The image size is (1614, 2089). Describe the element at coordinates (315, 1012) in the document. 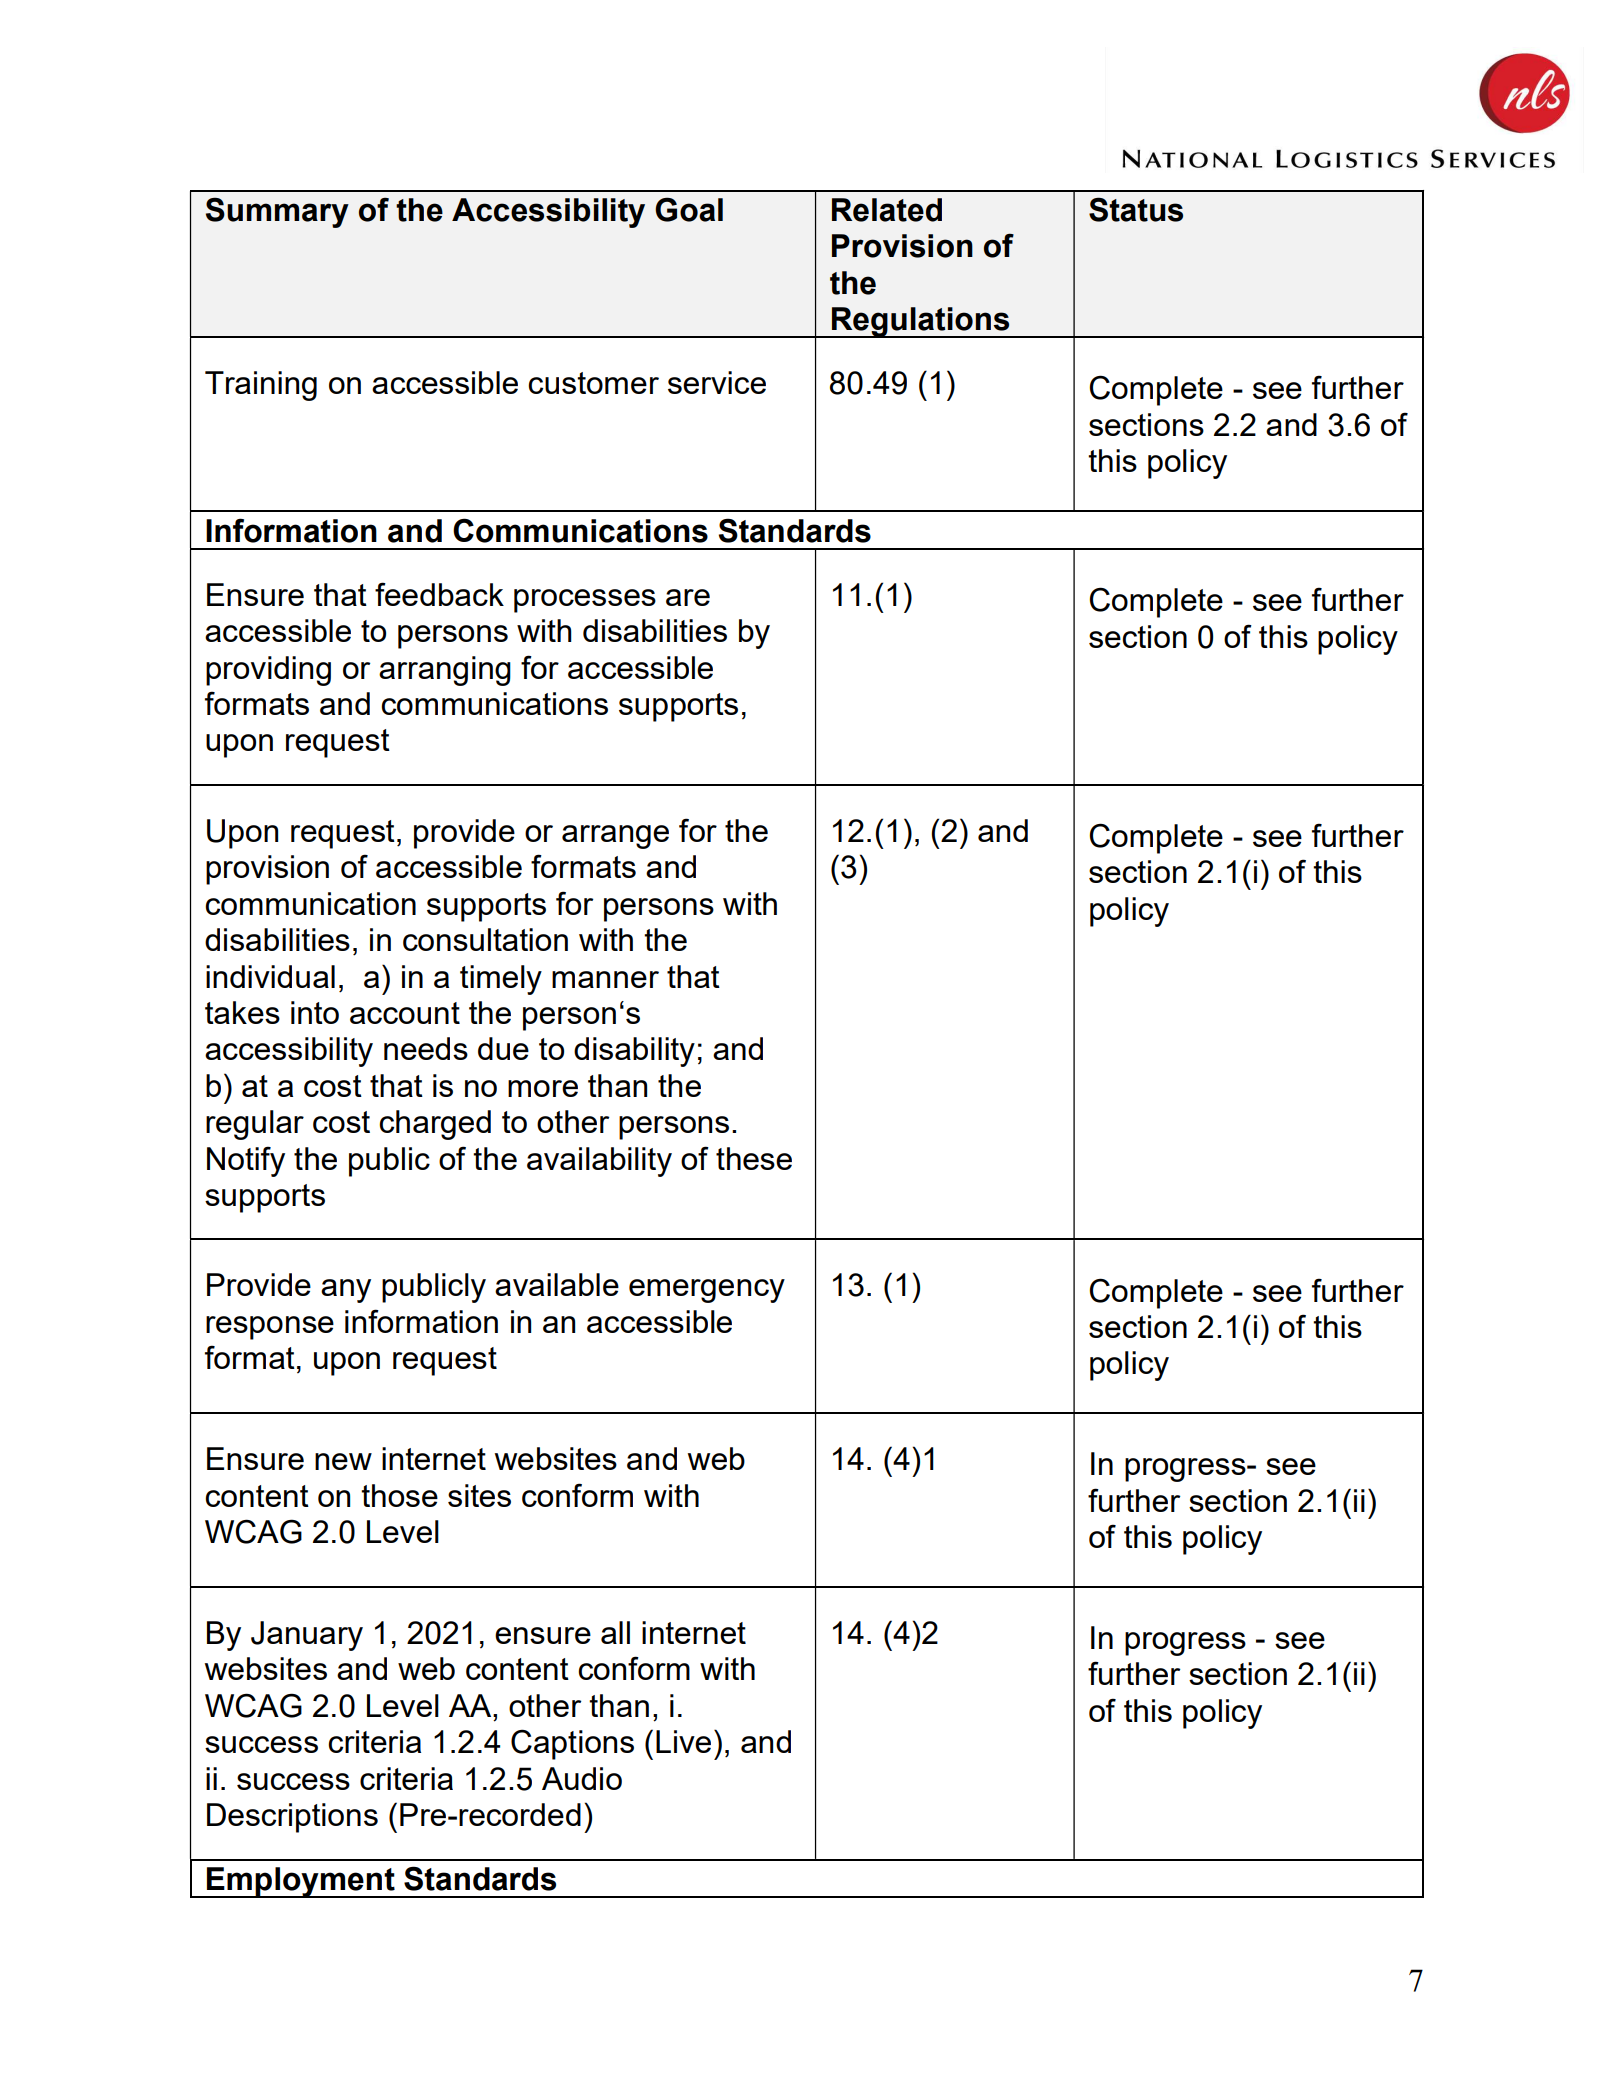

I see `into` at that location.
